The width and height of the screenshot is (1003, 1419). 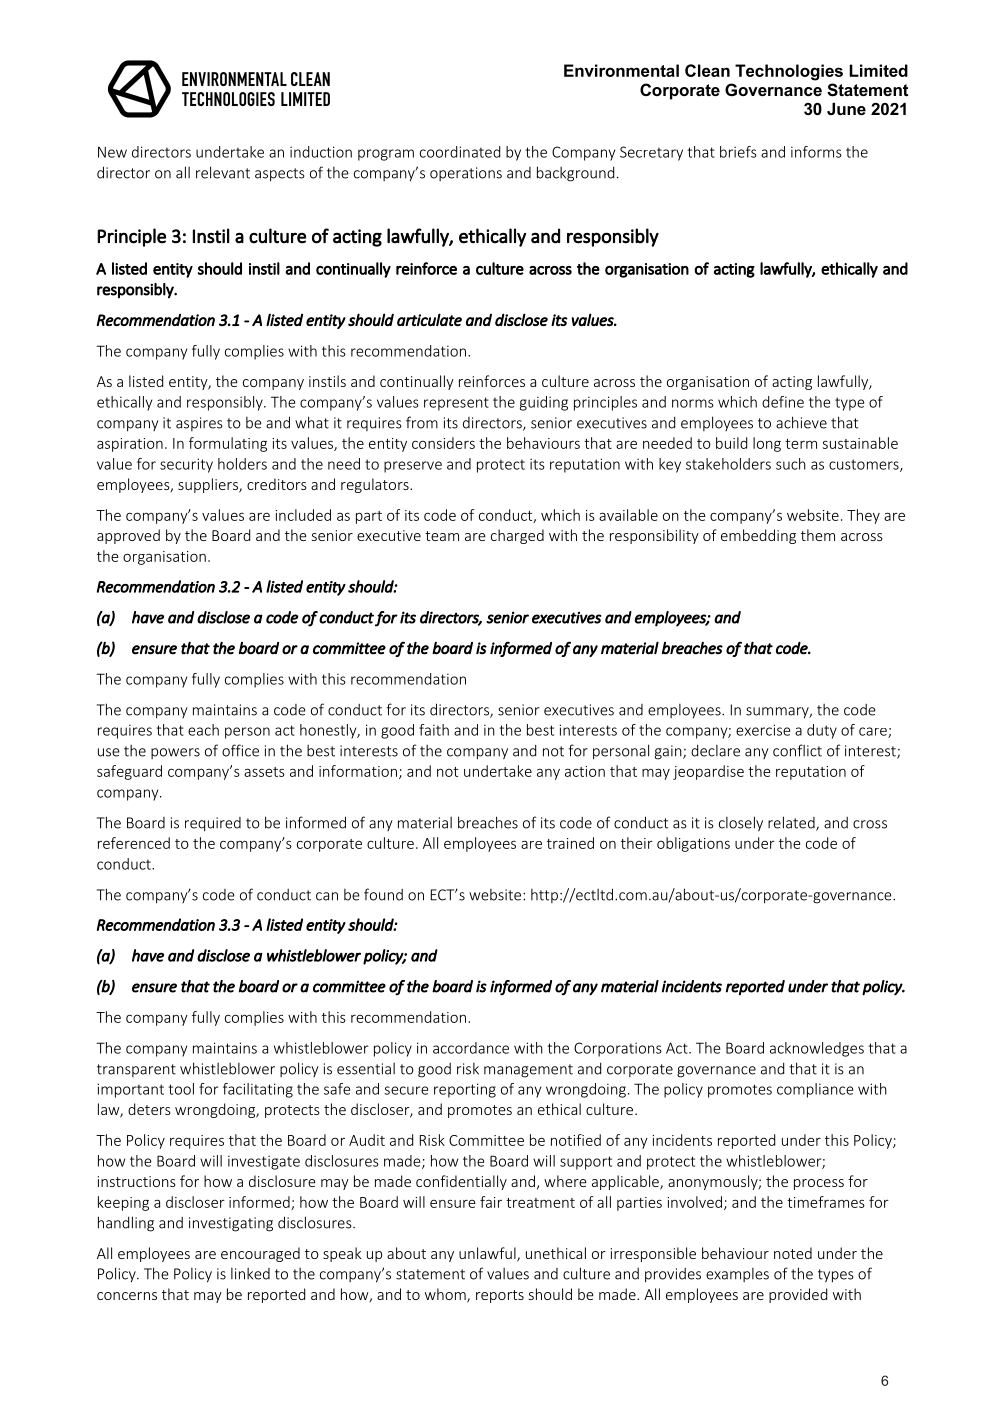 I want to click on aspires, so click(x=199, y=424).
